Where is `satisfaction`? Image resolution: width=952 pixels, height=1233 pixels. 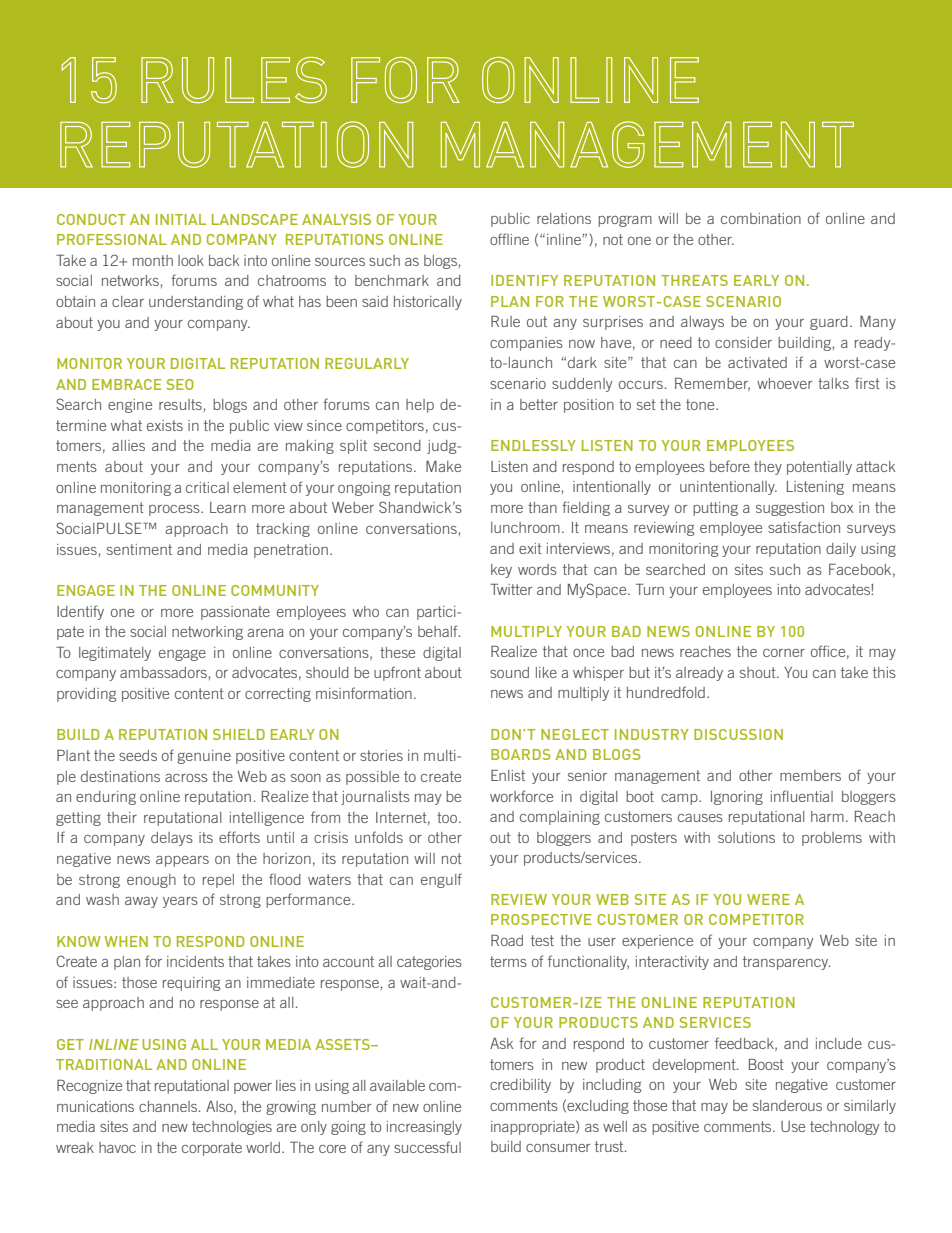 satisfaction is located at coordinates (804, 527).
